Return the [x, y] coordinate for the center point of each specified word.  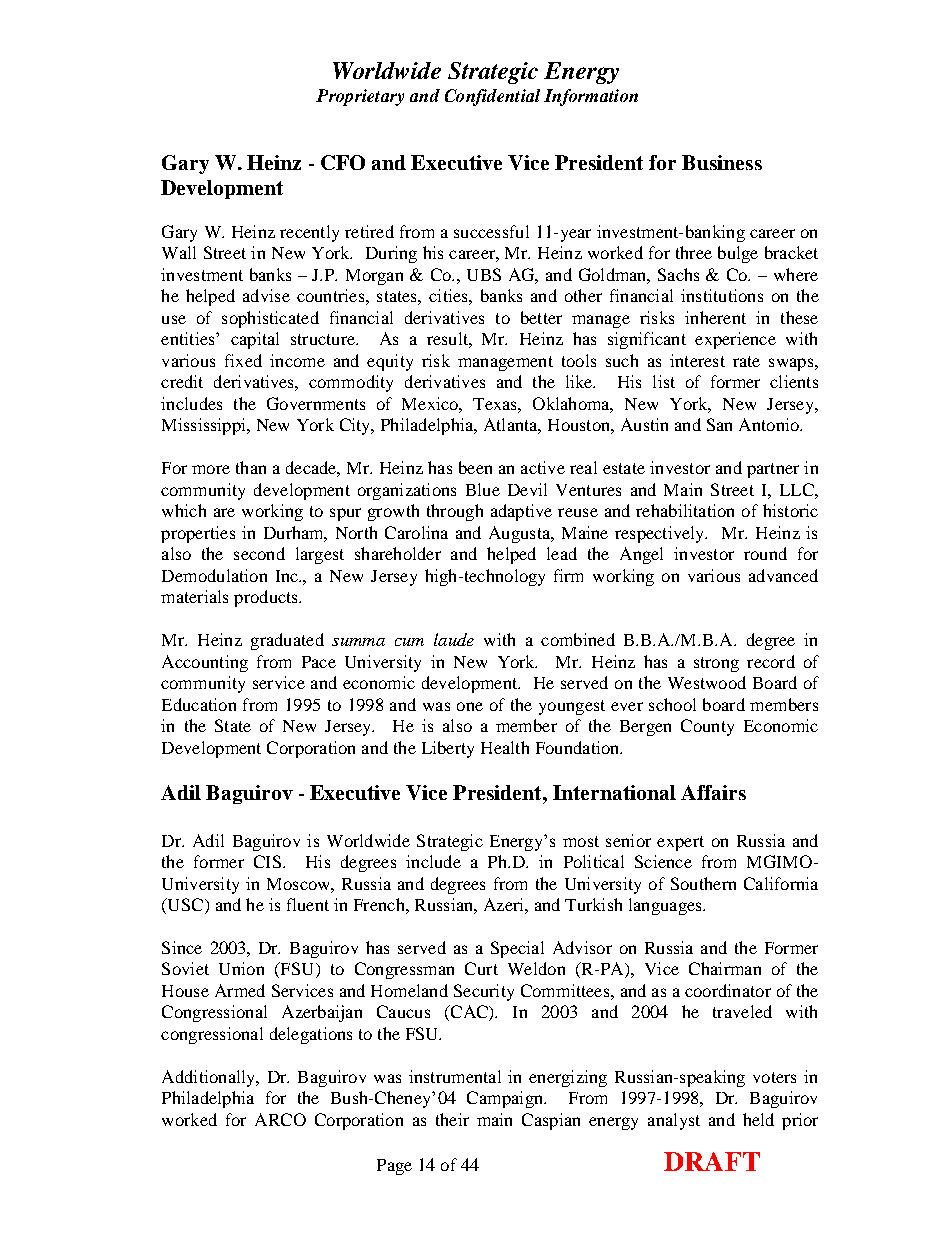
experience [735, 340]
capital [255, 340]
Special [517, 949]
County [707, 727]
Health [505, 747]
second [259, 553]
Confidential [492, 97]
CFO [343, 162]
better [541, 317]
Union [241, 968]
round [765, 553]
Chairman [725, 968]
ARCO [280, 1119]
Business [722, 162]
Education [199, 704]
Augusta [521, 534]
